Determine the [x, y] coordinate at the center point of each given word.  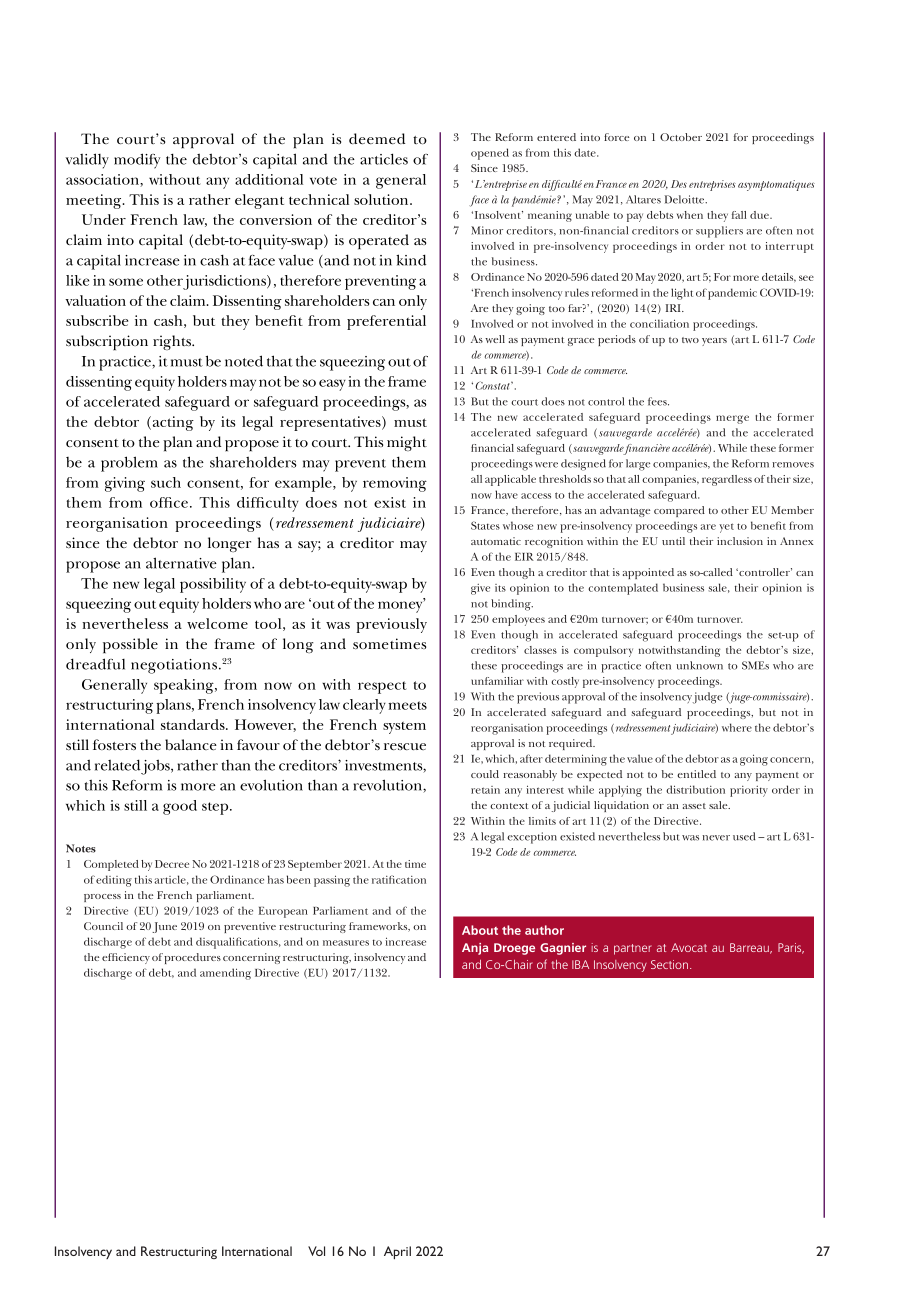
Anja [475, 949]
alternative [181, 563]
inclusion [740, 541]
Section [669, 964]
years [714, 342]
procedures [192, 958]
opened [490, 154]
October [681, 137]
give [480, 589]
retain [485, 790]
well [495, 339]
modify [137, 161]
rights [173, 342]
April [397, 1252]
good [180, 807]
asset [694, 806]
